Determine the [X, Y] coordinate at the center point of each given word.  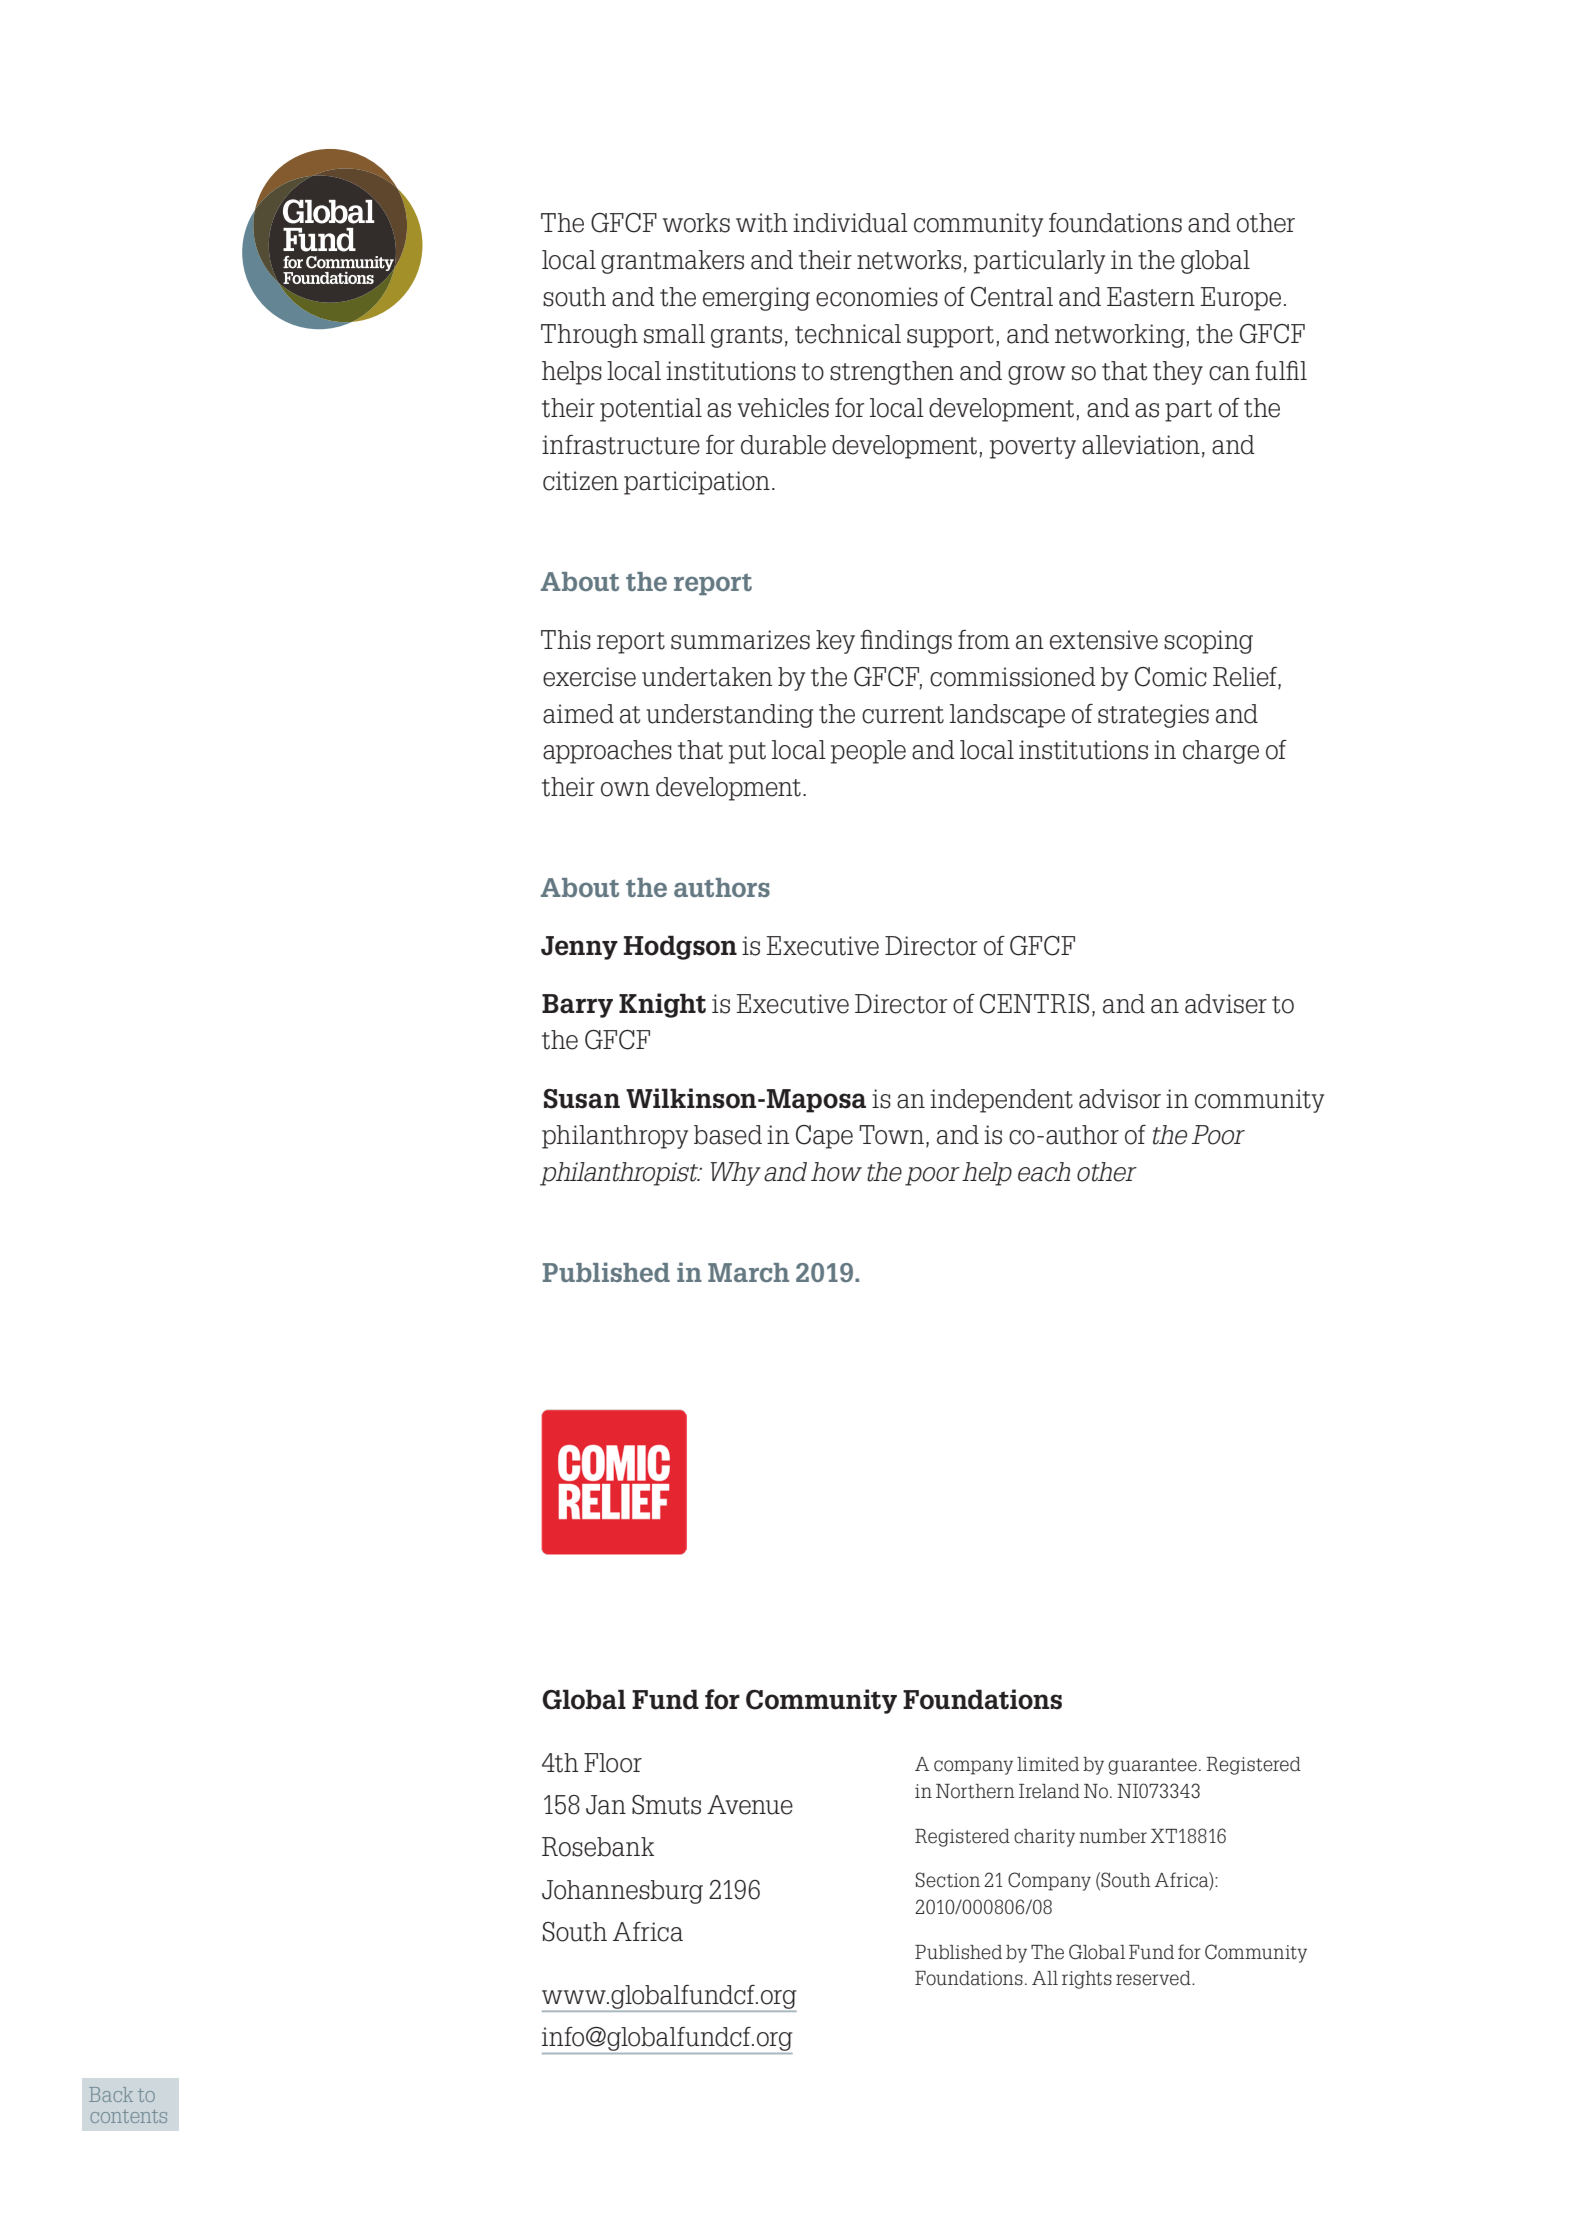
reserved [1154, 1978]
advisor [1120, 1099]
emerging [756, 299]
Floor [613, 1763]
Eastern [1151, 297]
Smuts [666, 1805]
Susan [582, 1099]
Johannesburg [622, 1892]
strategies [1153, 716]
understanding [730, 716]
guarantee [1152, 1766]
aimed [578, 714]
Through [589, 336]
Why [736, 1174]
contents [129, 2116]
